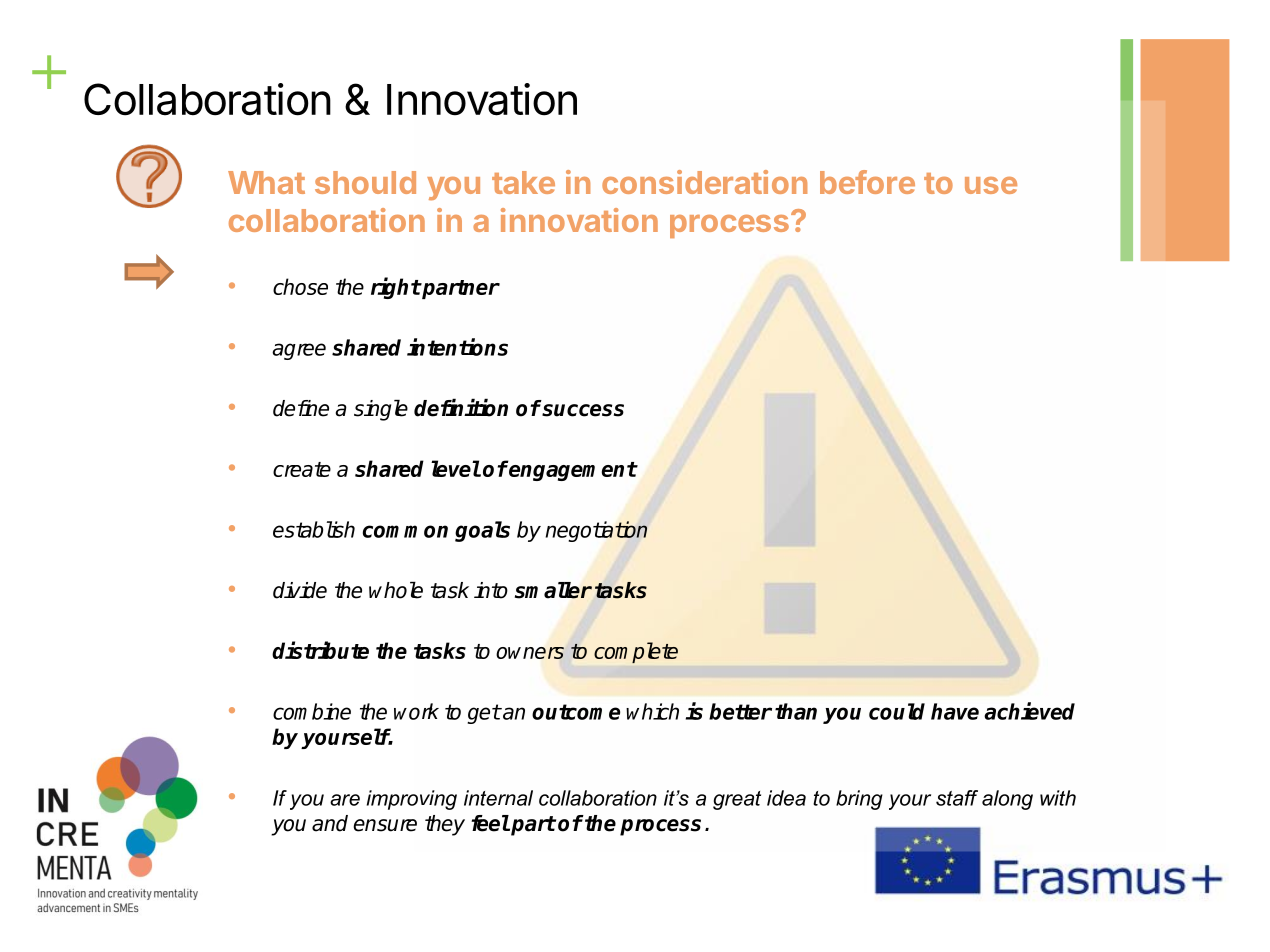 This screenshot has height=952, width=1270. What do you see at coordinates (867, 182) in the screenshot?
I see `before` at bounding box center [867, 182].
